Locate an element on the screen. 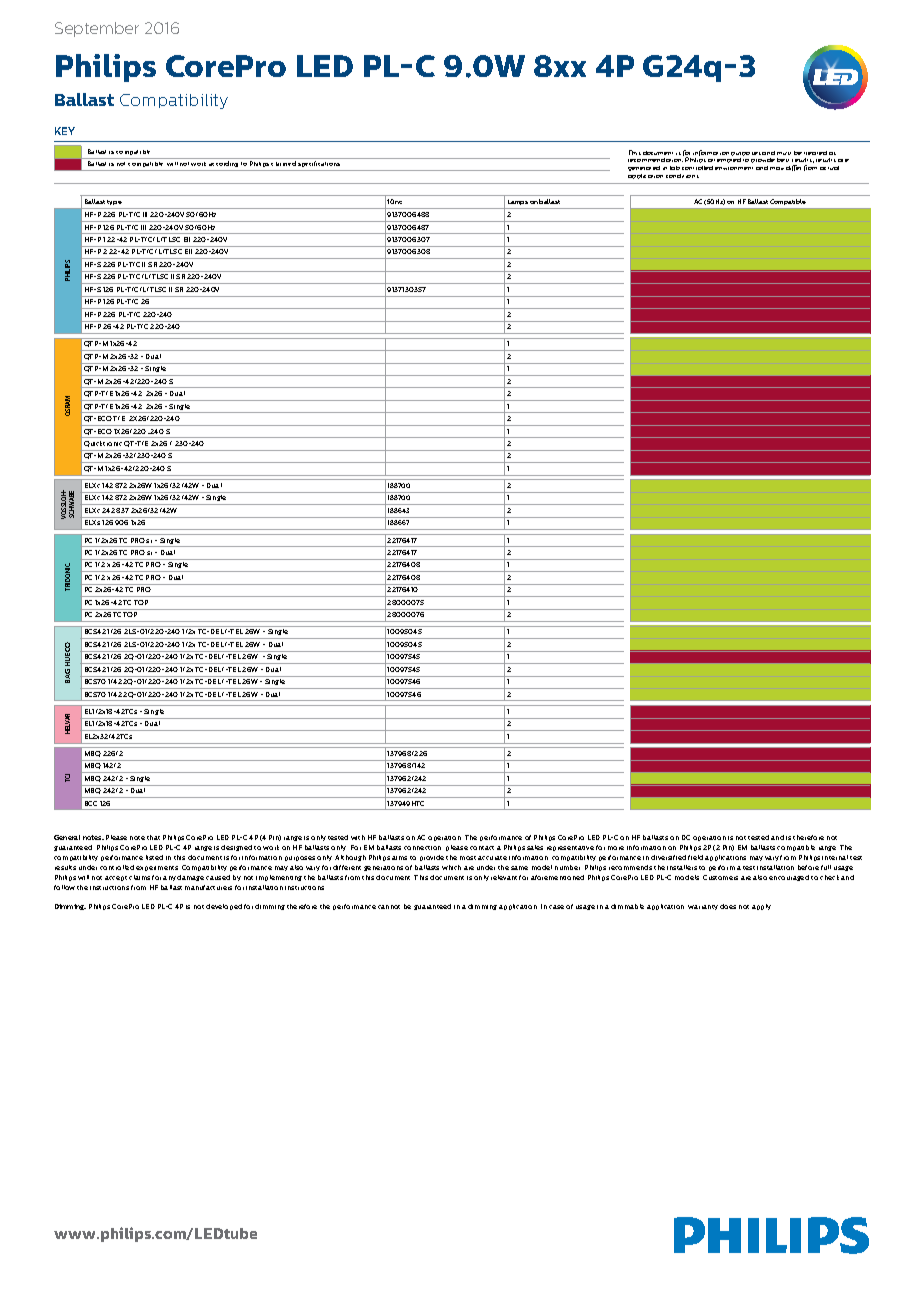 Image resolution: width=924 pixels, height=1308 pixels. must is located at coordinates (784, 153).
